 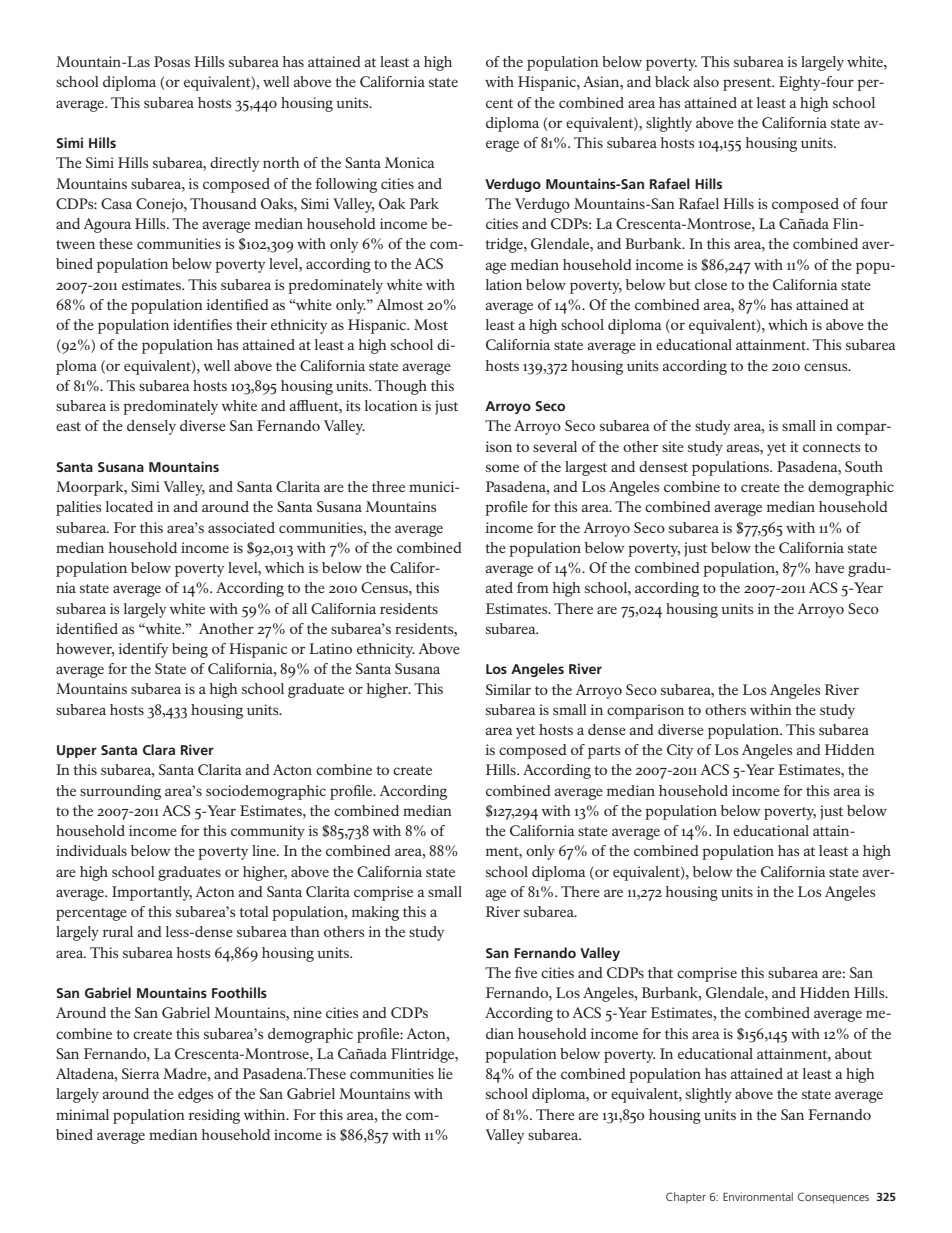 I want to click on parts, so click(x=604, y=752).
